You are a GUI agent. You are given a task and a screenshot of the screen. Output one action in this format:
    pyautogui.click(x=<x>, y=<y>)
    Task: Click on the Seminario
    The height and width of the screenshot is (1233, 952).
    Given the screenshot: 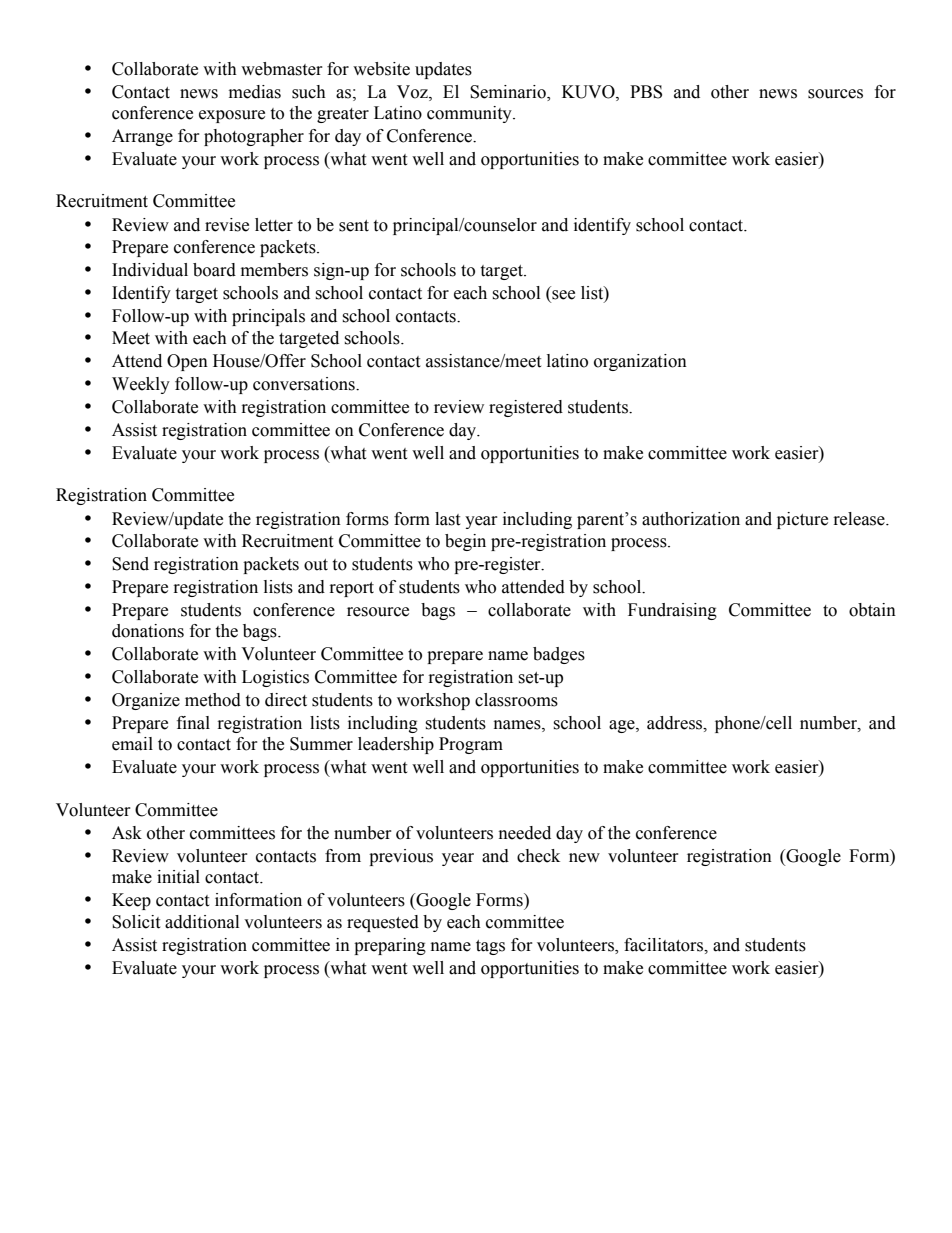 What is the action you would take?
    pyautogui.click(x=509, y=92)
